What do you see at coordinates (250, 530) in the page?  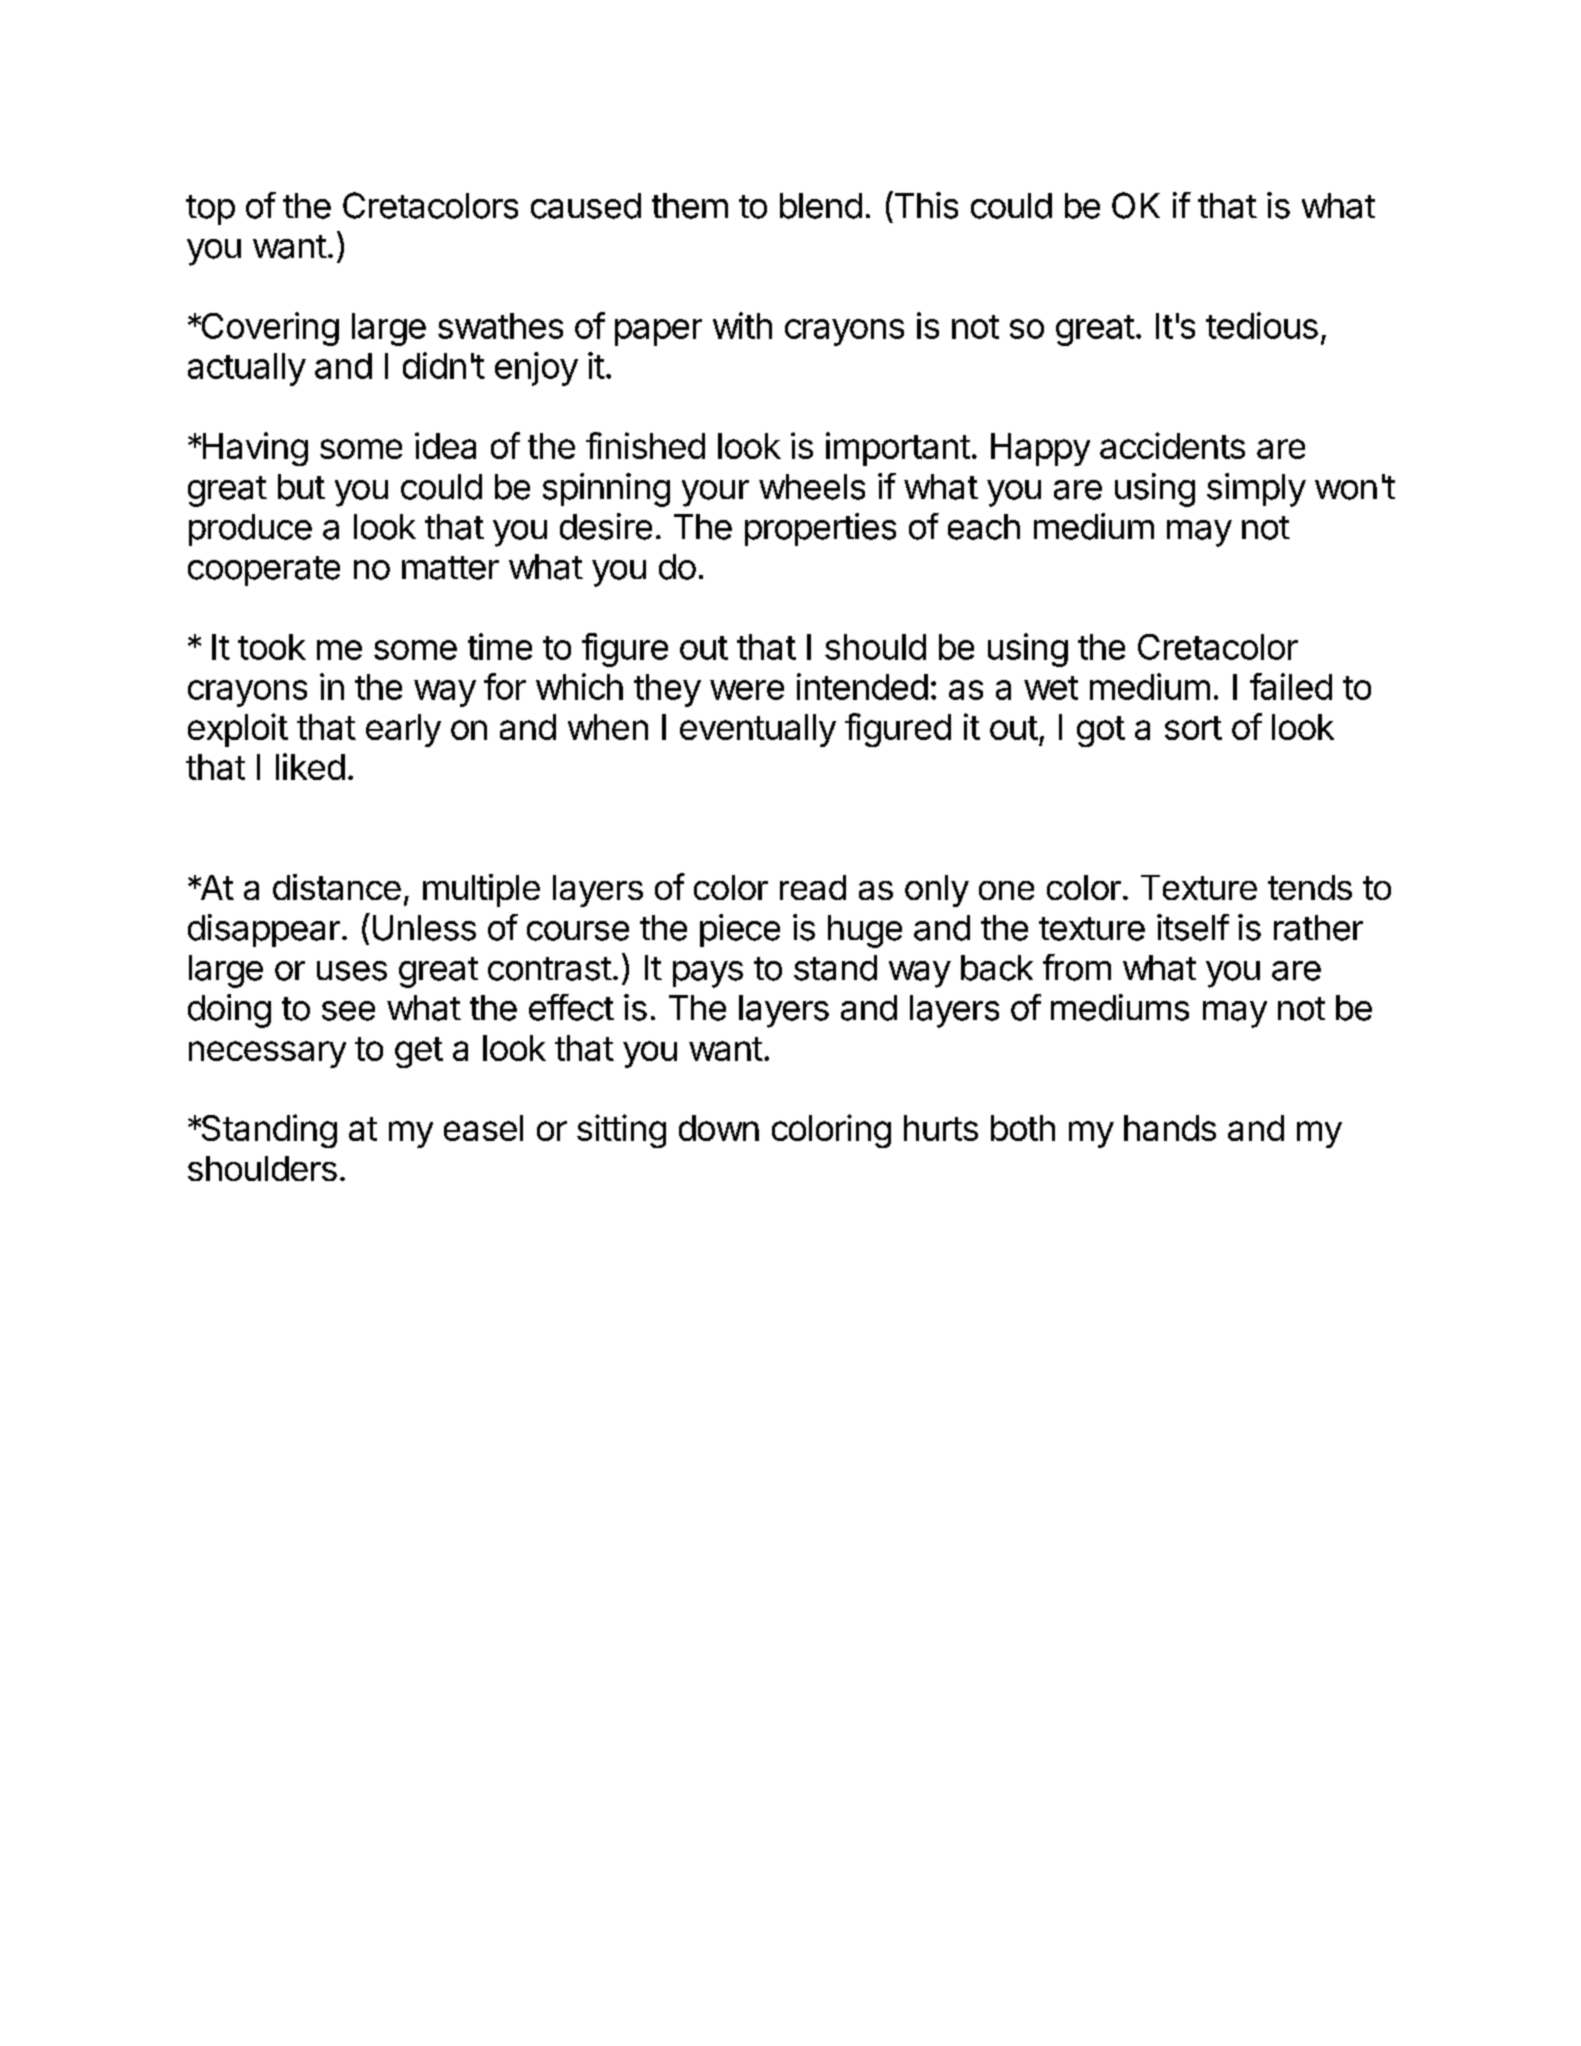 I see `produce` at bounding box center [250, 530].
